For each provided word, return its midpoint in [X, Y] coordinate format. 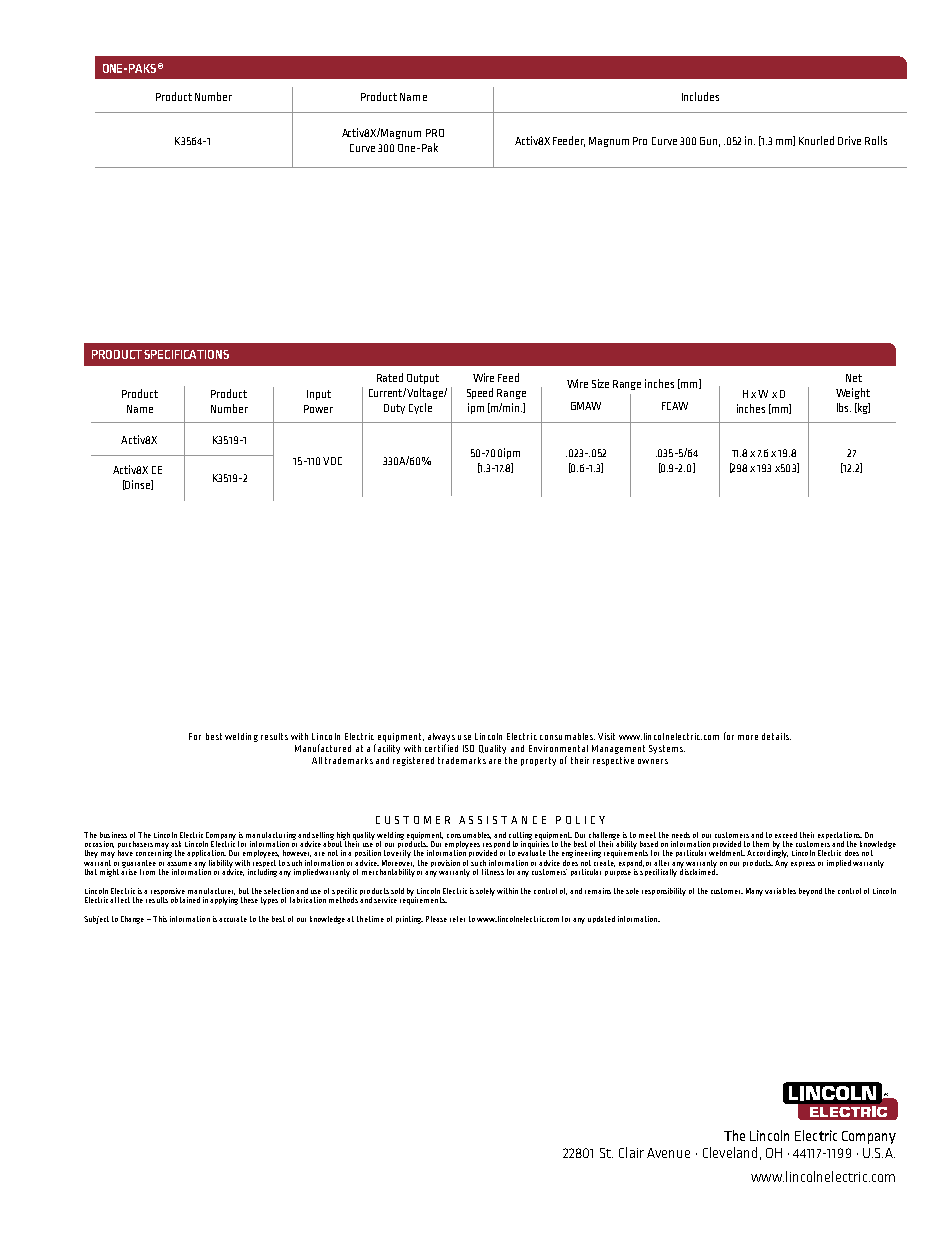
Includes [700, 96]
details [776, 736]
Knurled [816, 140]
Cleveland [730, 1152]
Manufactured [323, 748]
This [160, 919]
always [441, 737]
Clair [631, 1152]
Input [319, 395]
